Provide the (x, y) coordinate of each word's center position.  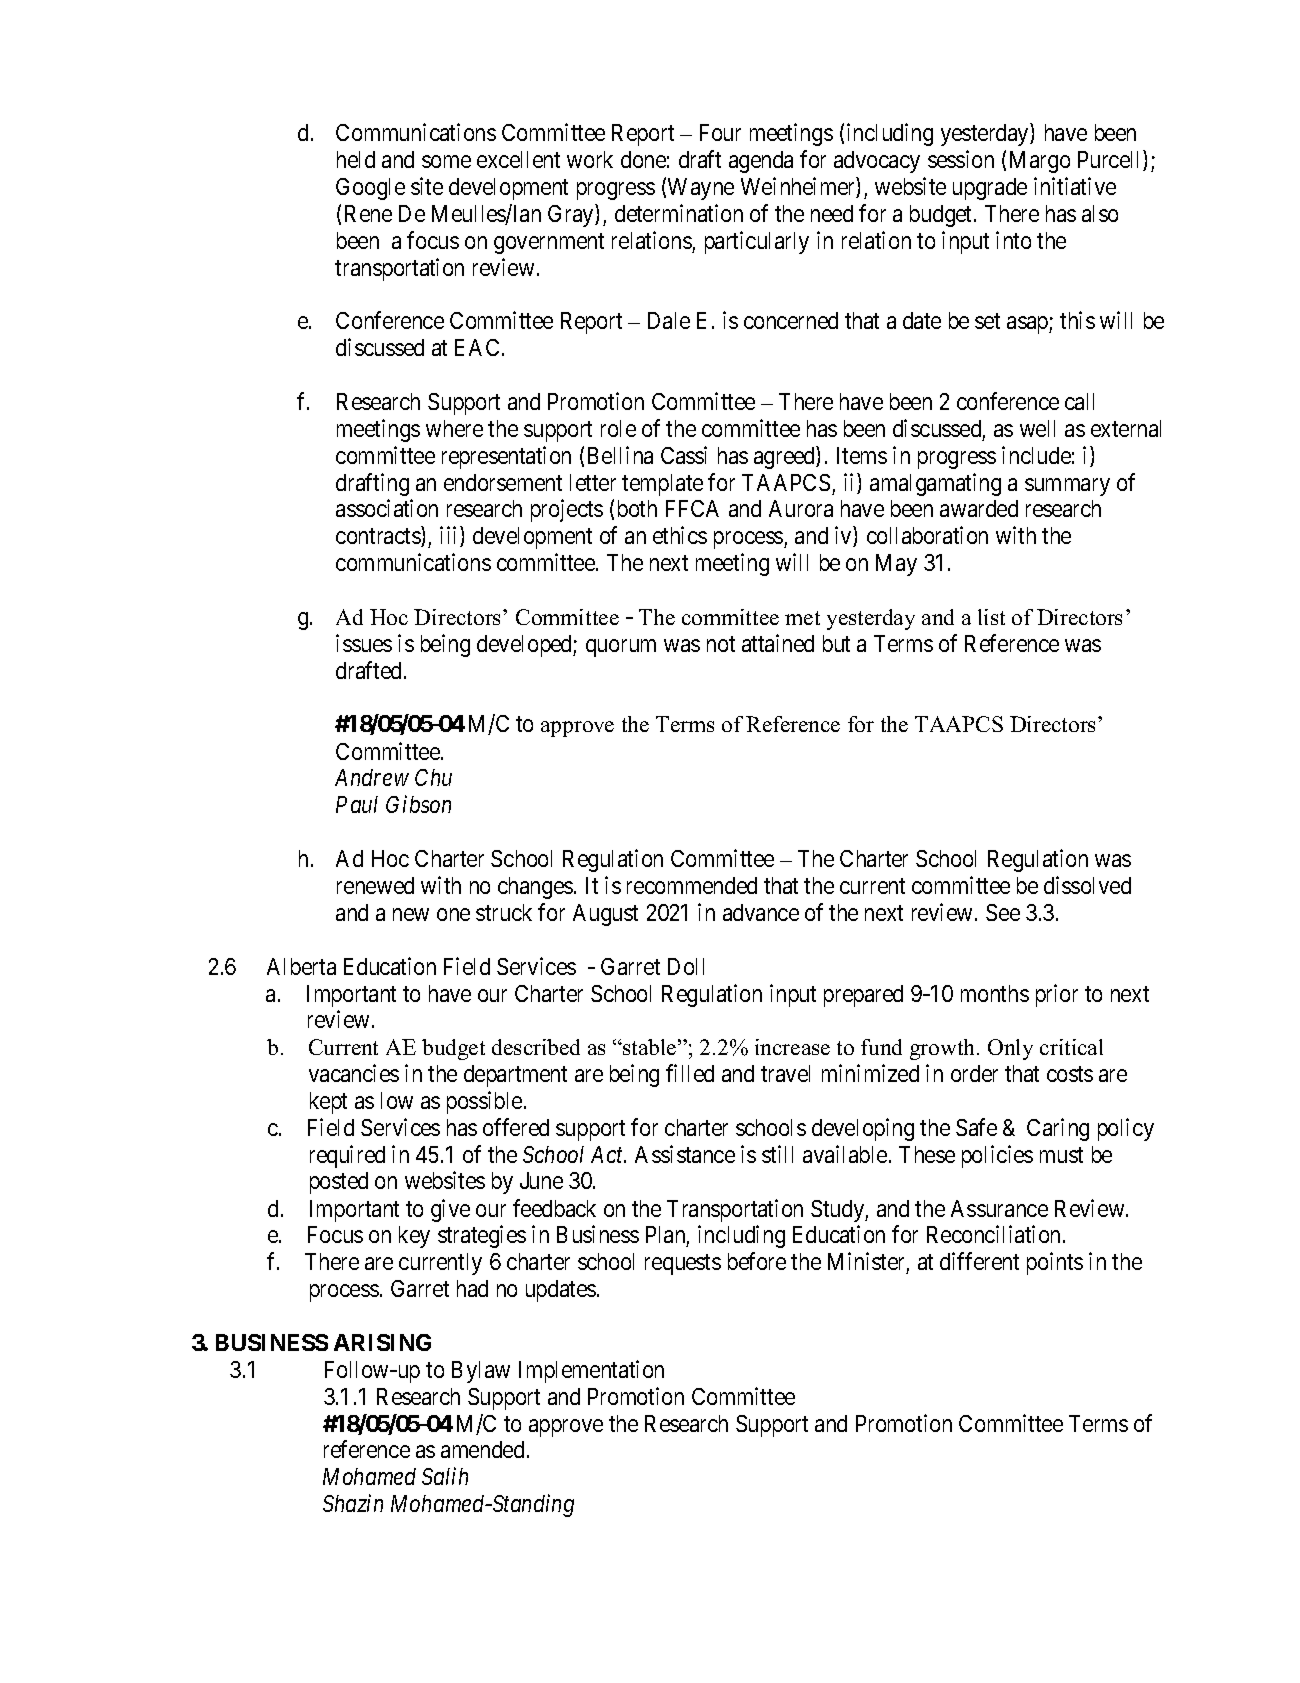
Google (370, 189)
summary (1067, 487)
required (347, 1156)
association (387, 508)
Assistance (685, 1154)
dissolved (1087, 885)
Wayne (701, 189)
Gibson (418, 804)
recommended (692, 885)
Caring (1058, 1129)
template (662, 485)
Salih (445, 1476)
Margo (1040, 162)
